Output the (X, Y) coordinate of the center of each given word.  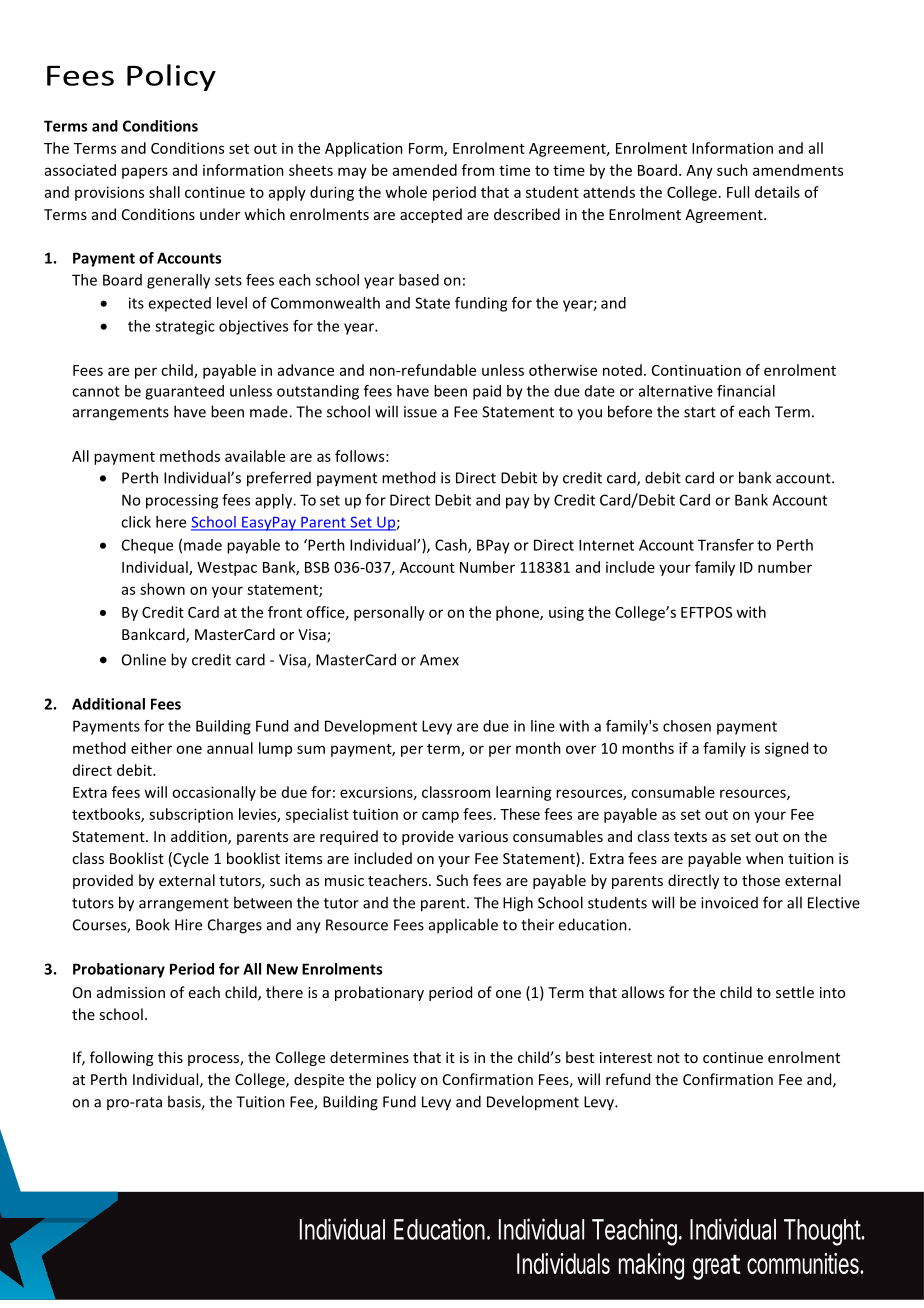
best (580, 1057)
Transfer (726, 545)
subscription (191, 815)
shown (162, 589)
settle (795, 992)
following (121, 1058)
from (478, 170)
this (170, 1057)
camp (440, 817)
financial (746, 391)
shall (164, 192)
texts (690, 837)
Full (738, 192)
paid (487, 392)
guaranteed (184, 392)
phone (518, 613)
